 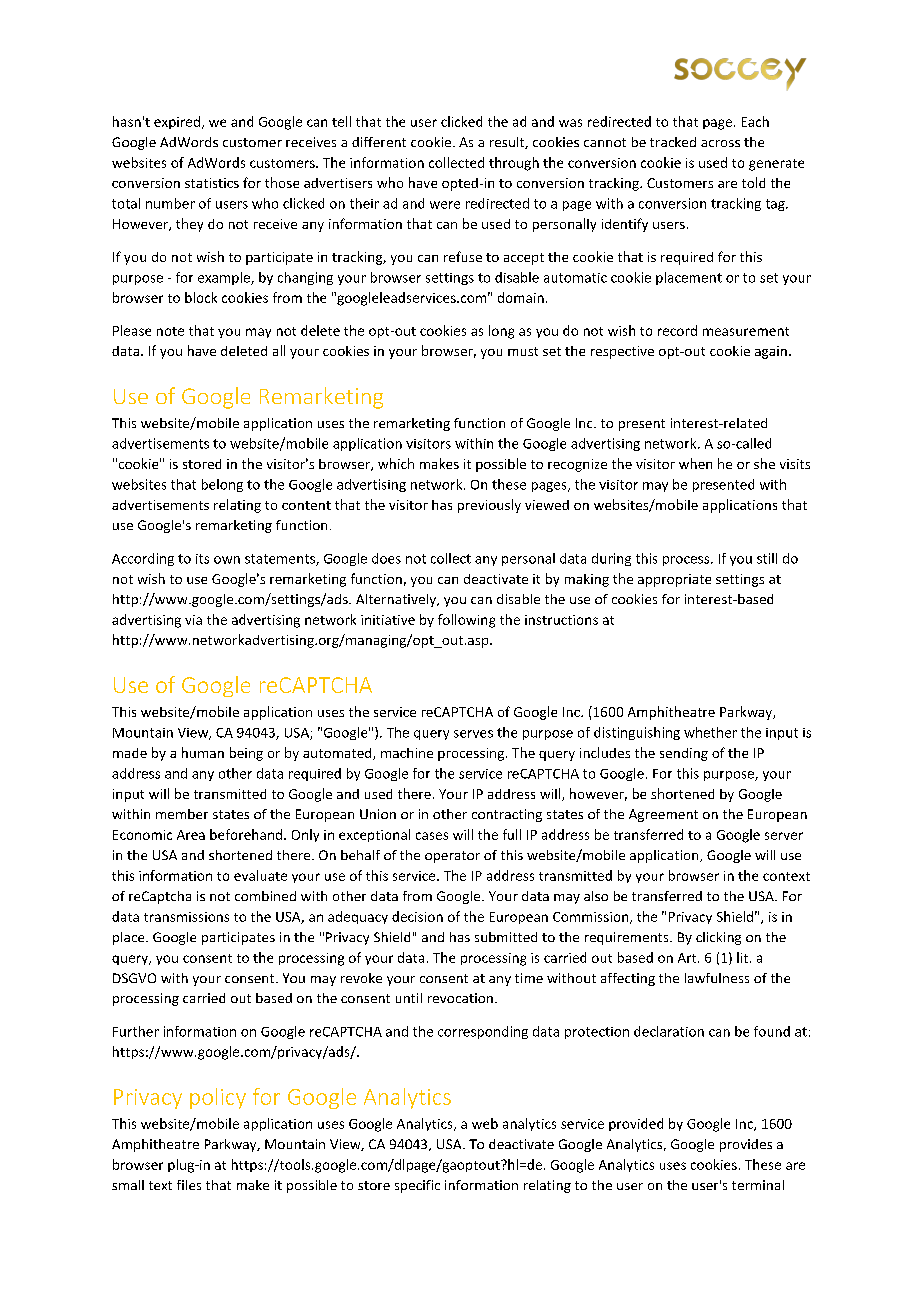 What do you see at coordinates (720, 143) in the screenshot?
I see `across` at bounding box center [720, 143].
